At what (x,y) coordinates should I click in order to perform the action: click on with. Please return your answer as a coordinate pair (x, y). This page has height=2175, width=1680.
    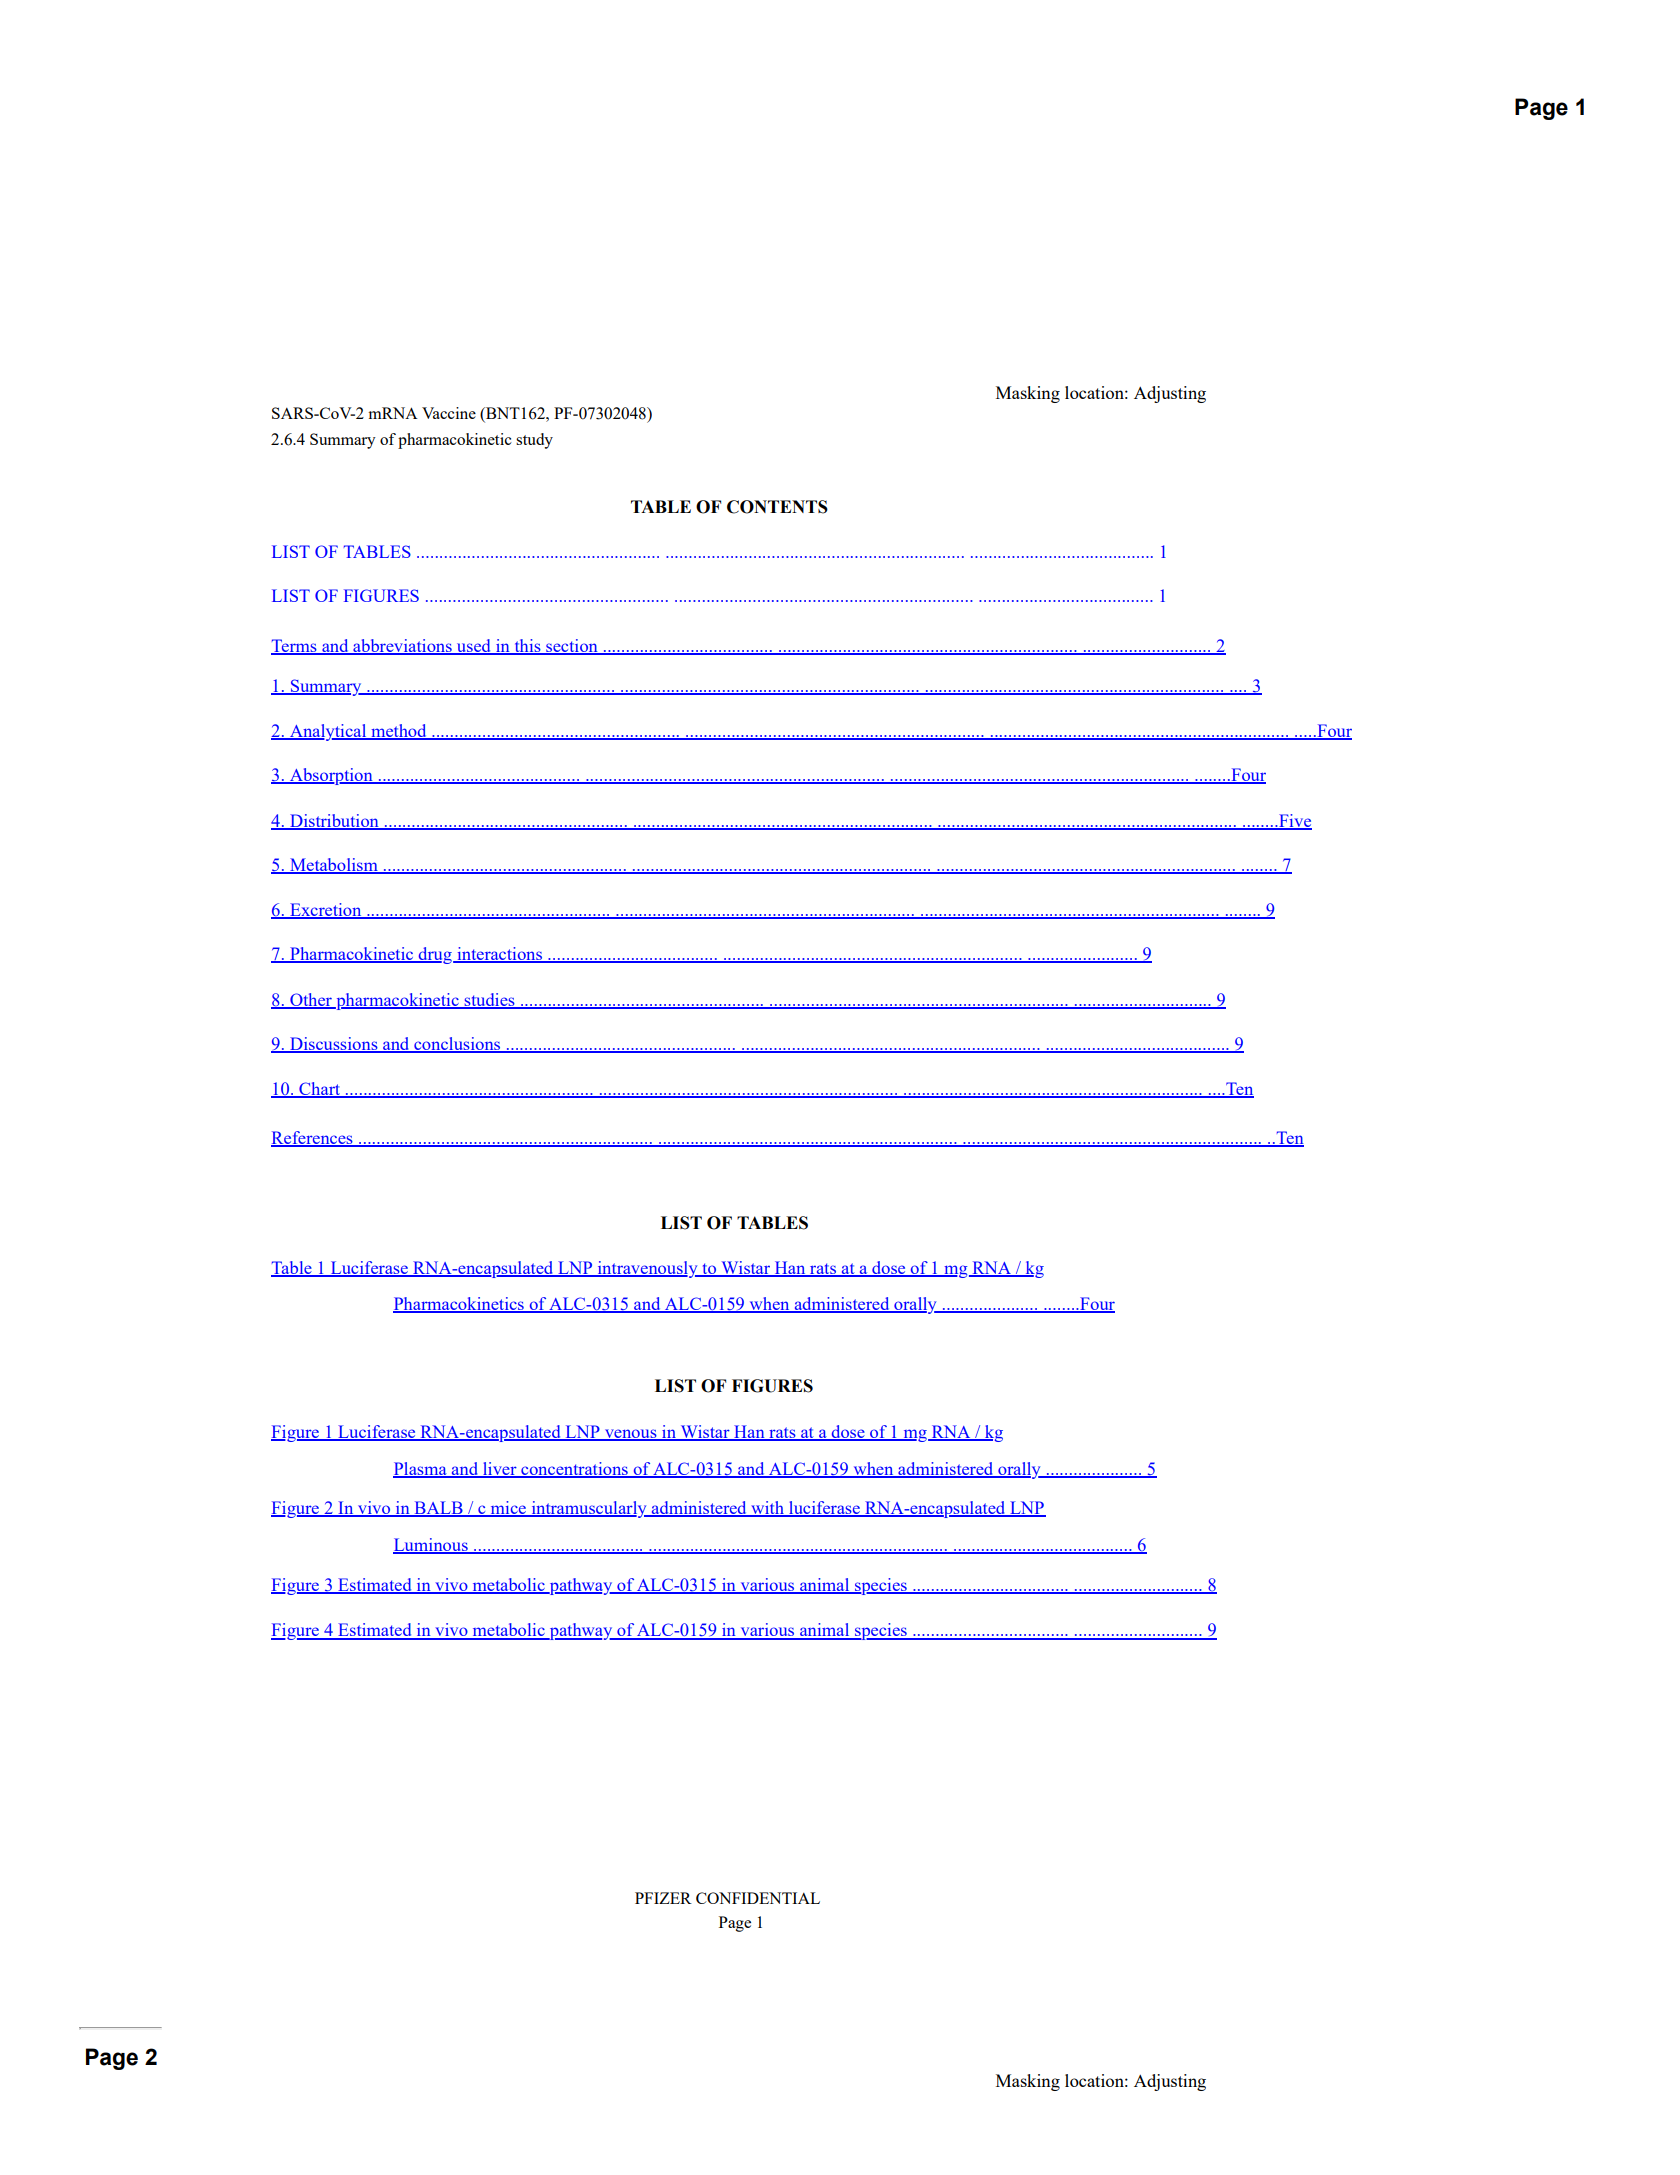
    Looking at the image, I should click on (767, 1509).
